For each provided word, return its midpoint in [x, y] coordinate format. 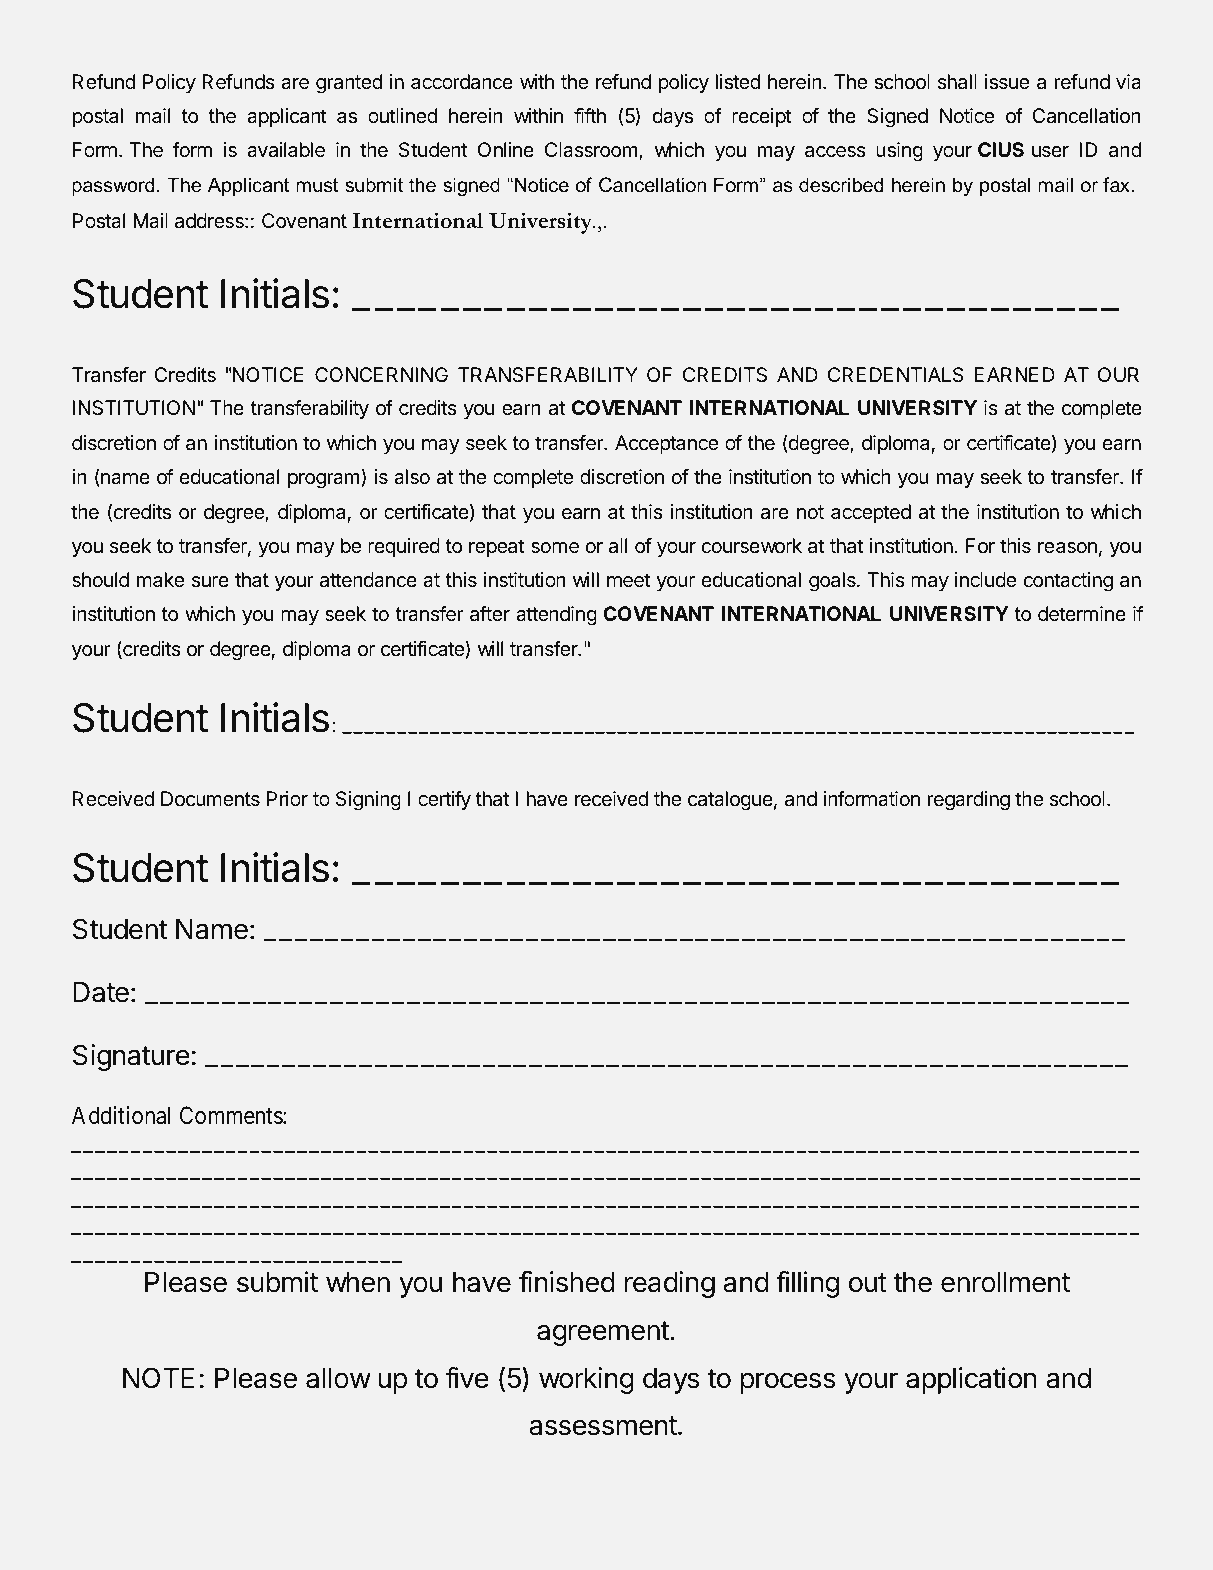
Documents [210, 798]
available [286, 150]
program [324, 481]
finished [567, 1282]
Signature [131, 1057]
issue [1007, 81]
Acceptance [666, 444]
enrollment [1005, 1282]
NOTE [158, 1378]
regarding [968, 801]
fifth [590, 115]
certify [444, 800]
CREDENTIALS [896, 375]
